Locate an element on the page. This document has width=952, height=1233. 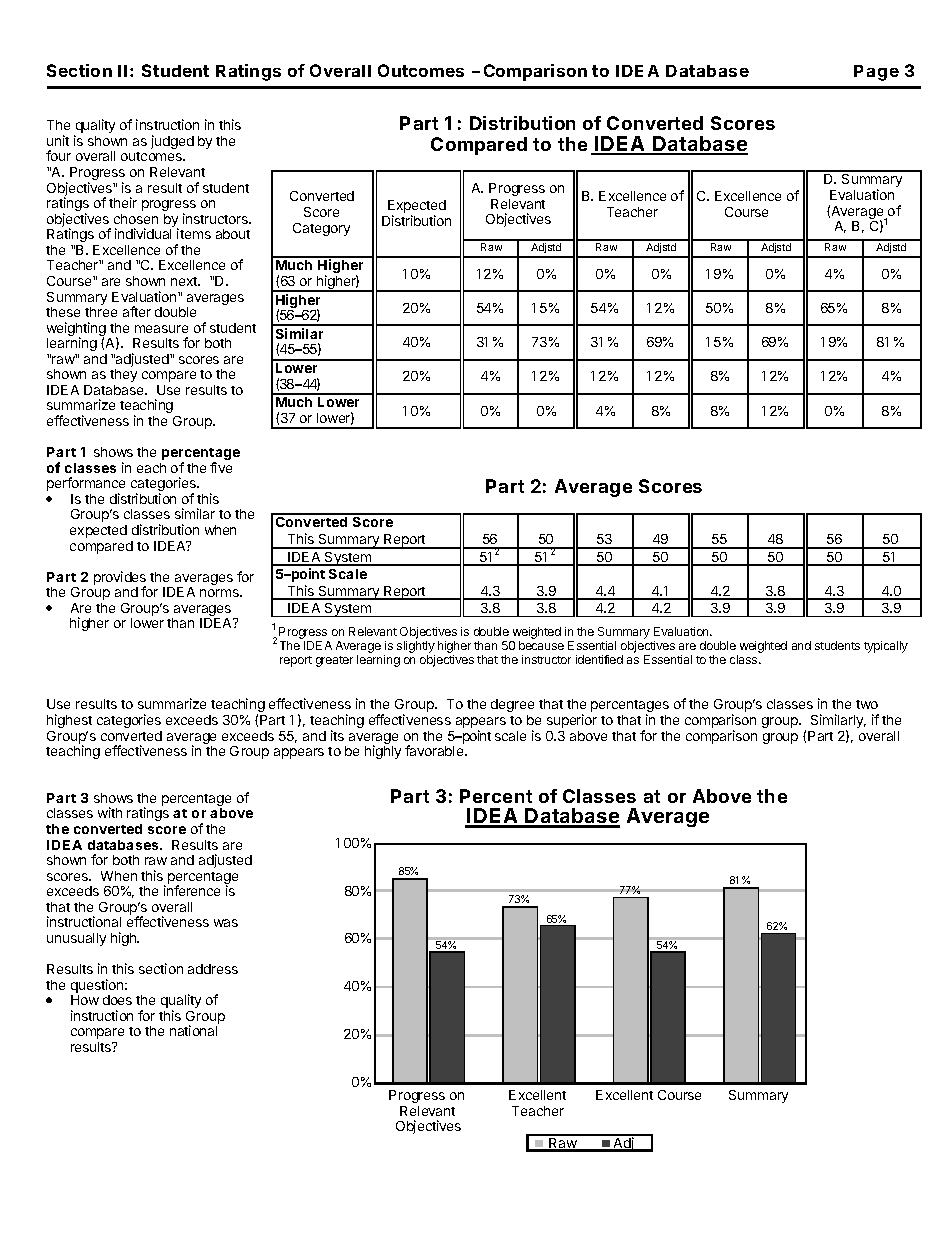
does is located at coordinates (117, 1000).
